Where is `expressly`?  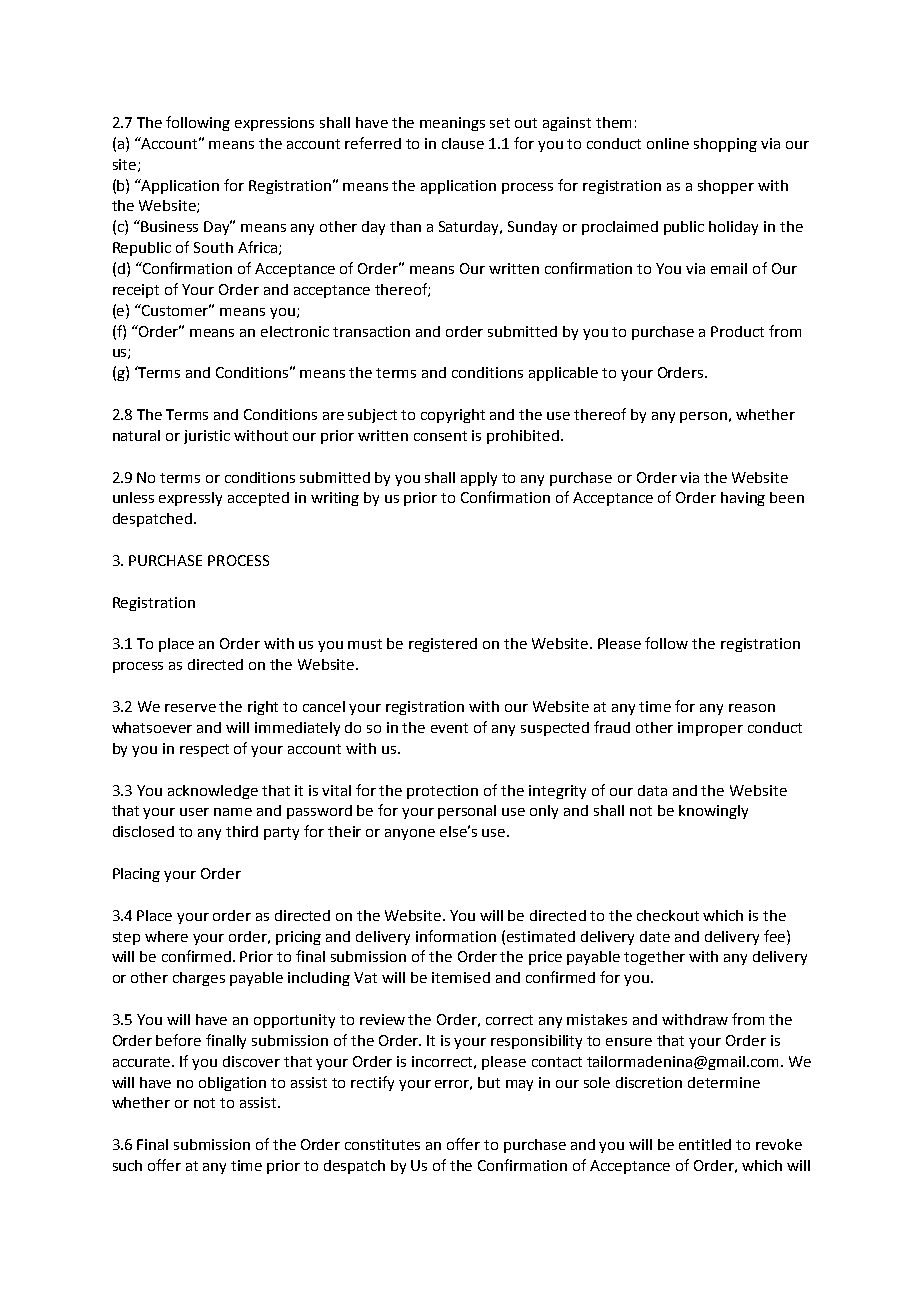
expressly is located at coordinates (190, 499).
